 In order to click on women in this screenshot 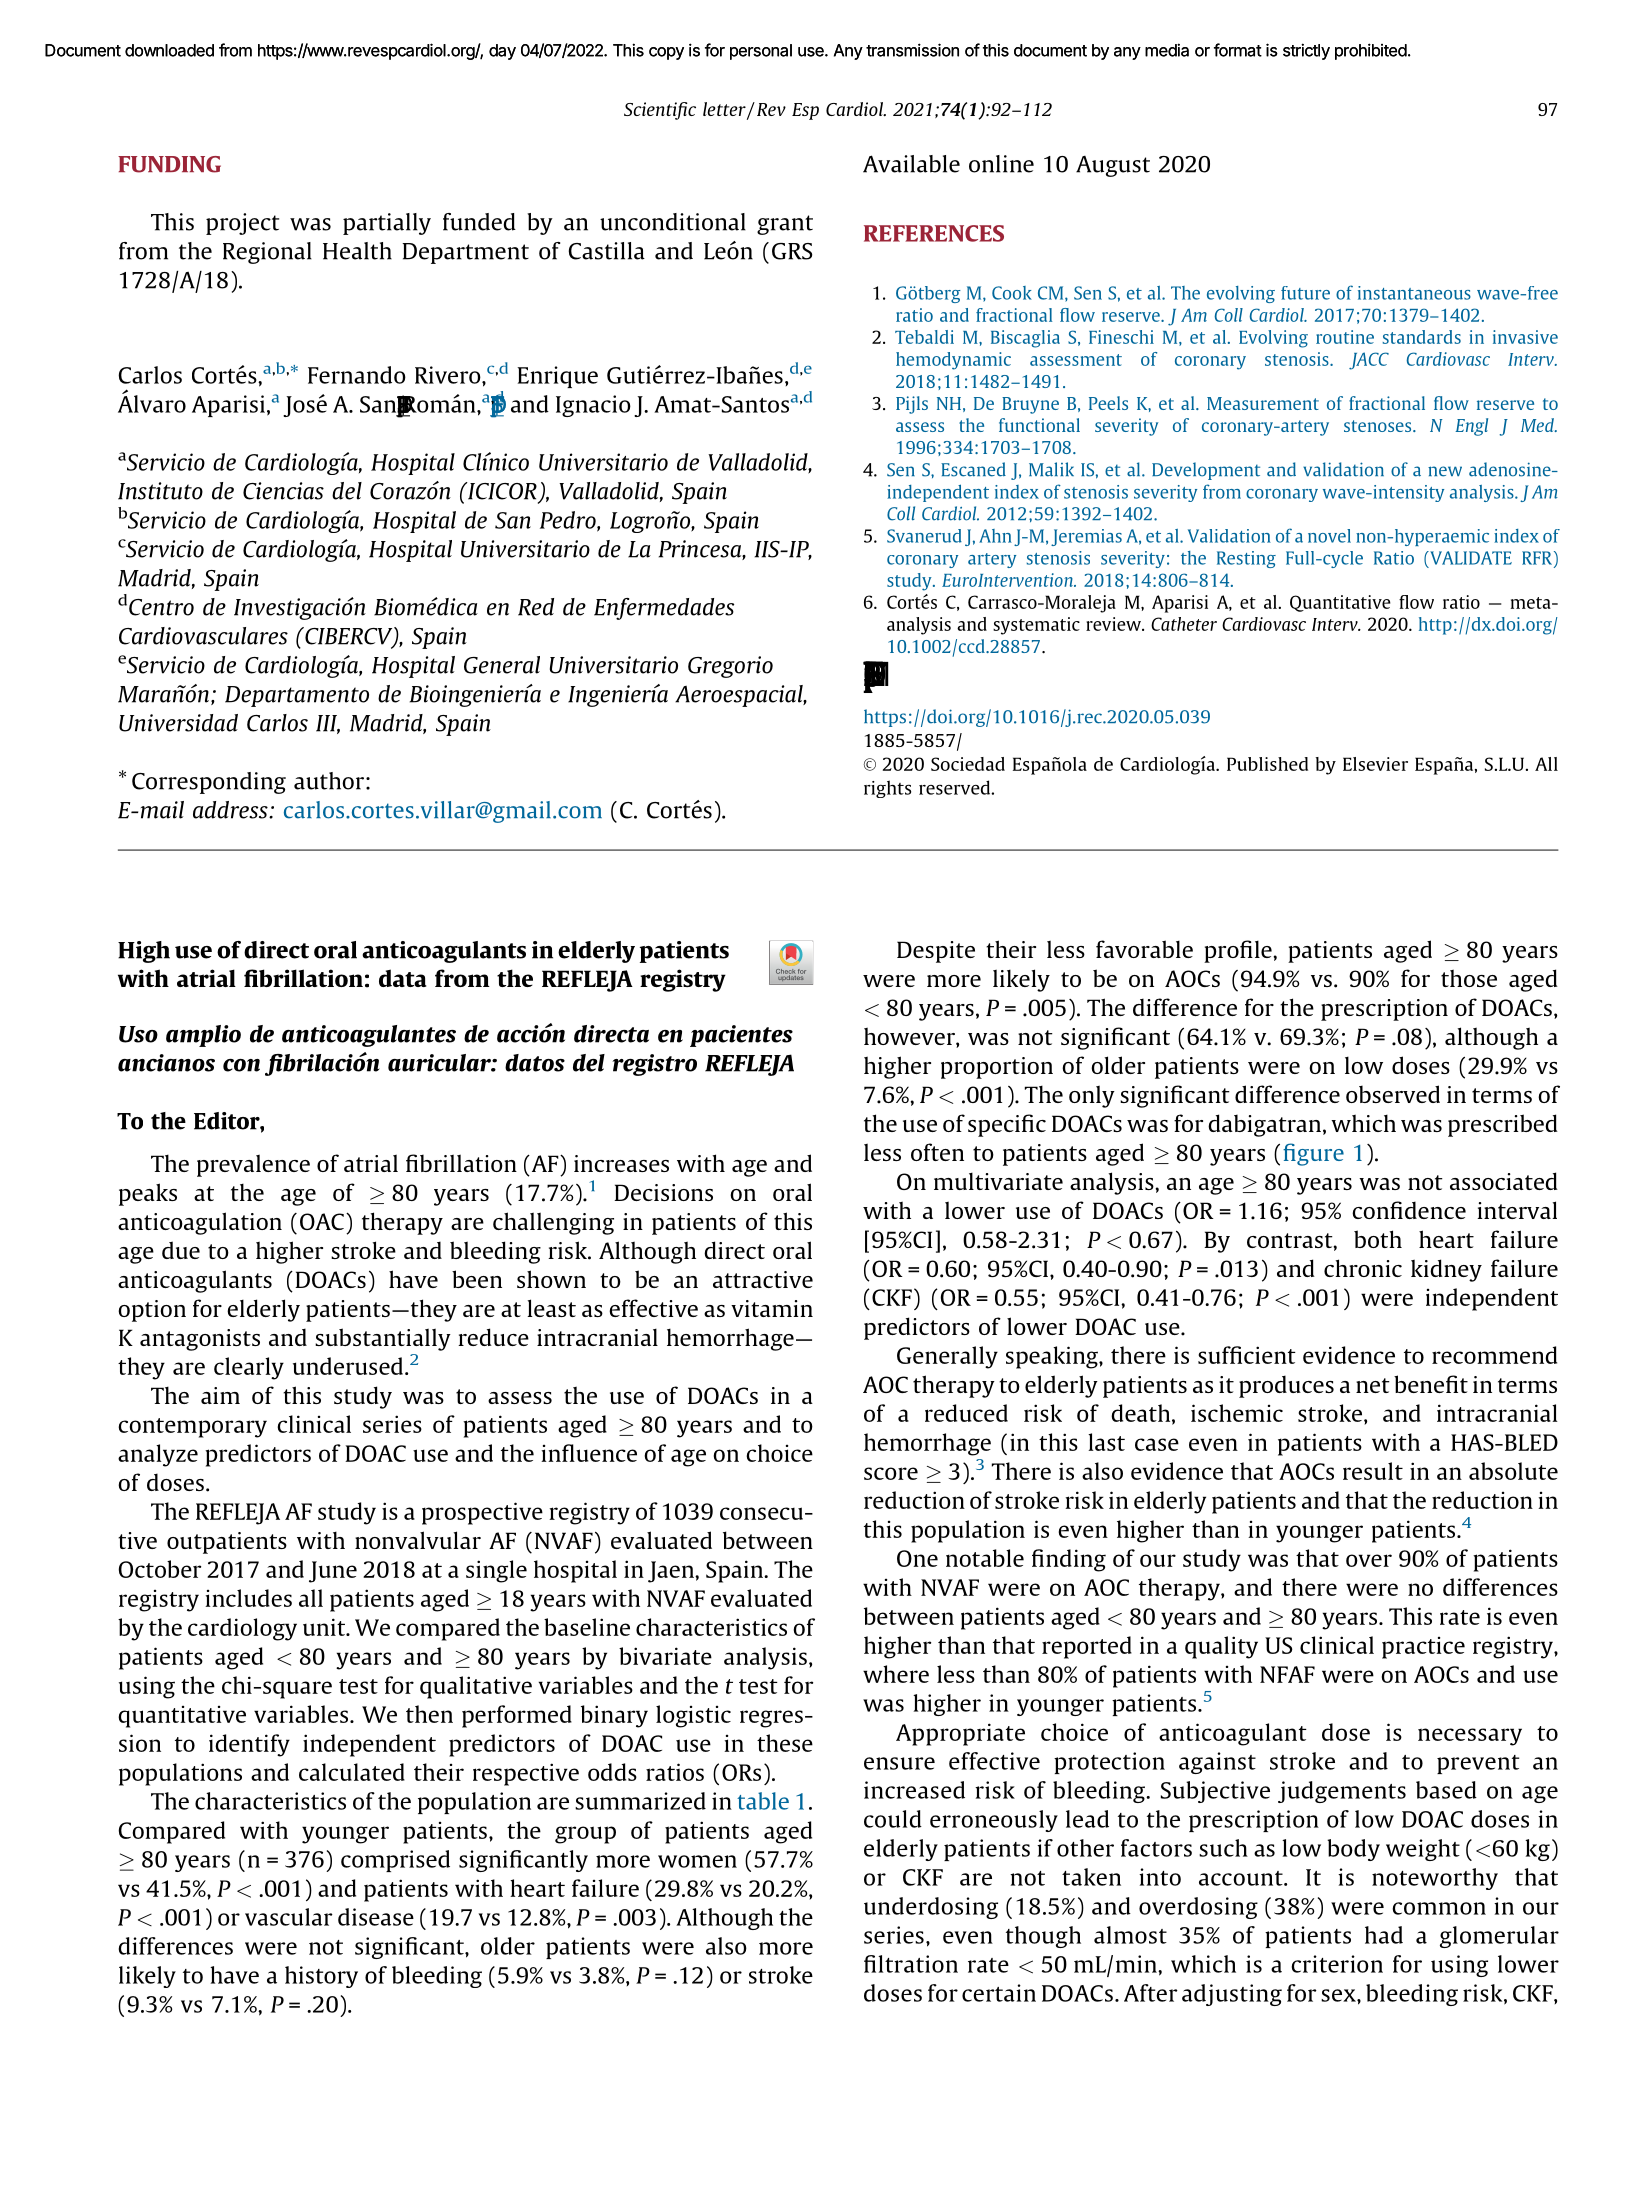, I will do `click(697, 1861)`.
